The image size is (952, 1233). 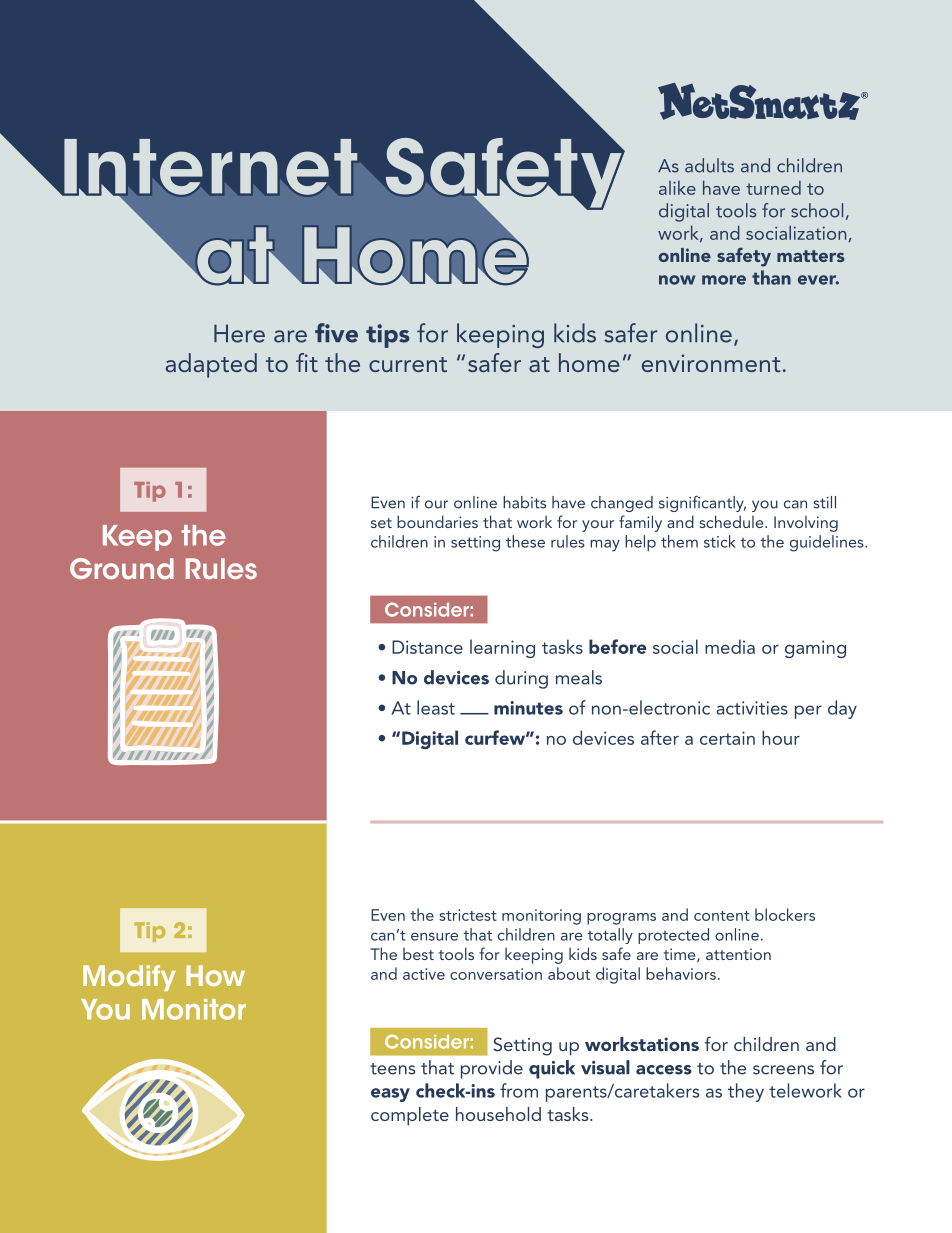 I want to click on alike, so click(x=677, y=187).
